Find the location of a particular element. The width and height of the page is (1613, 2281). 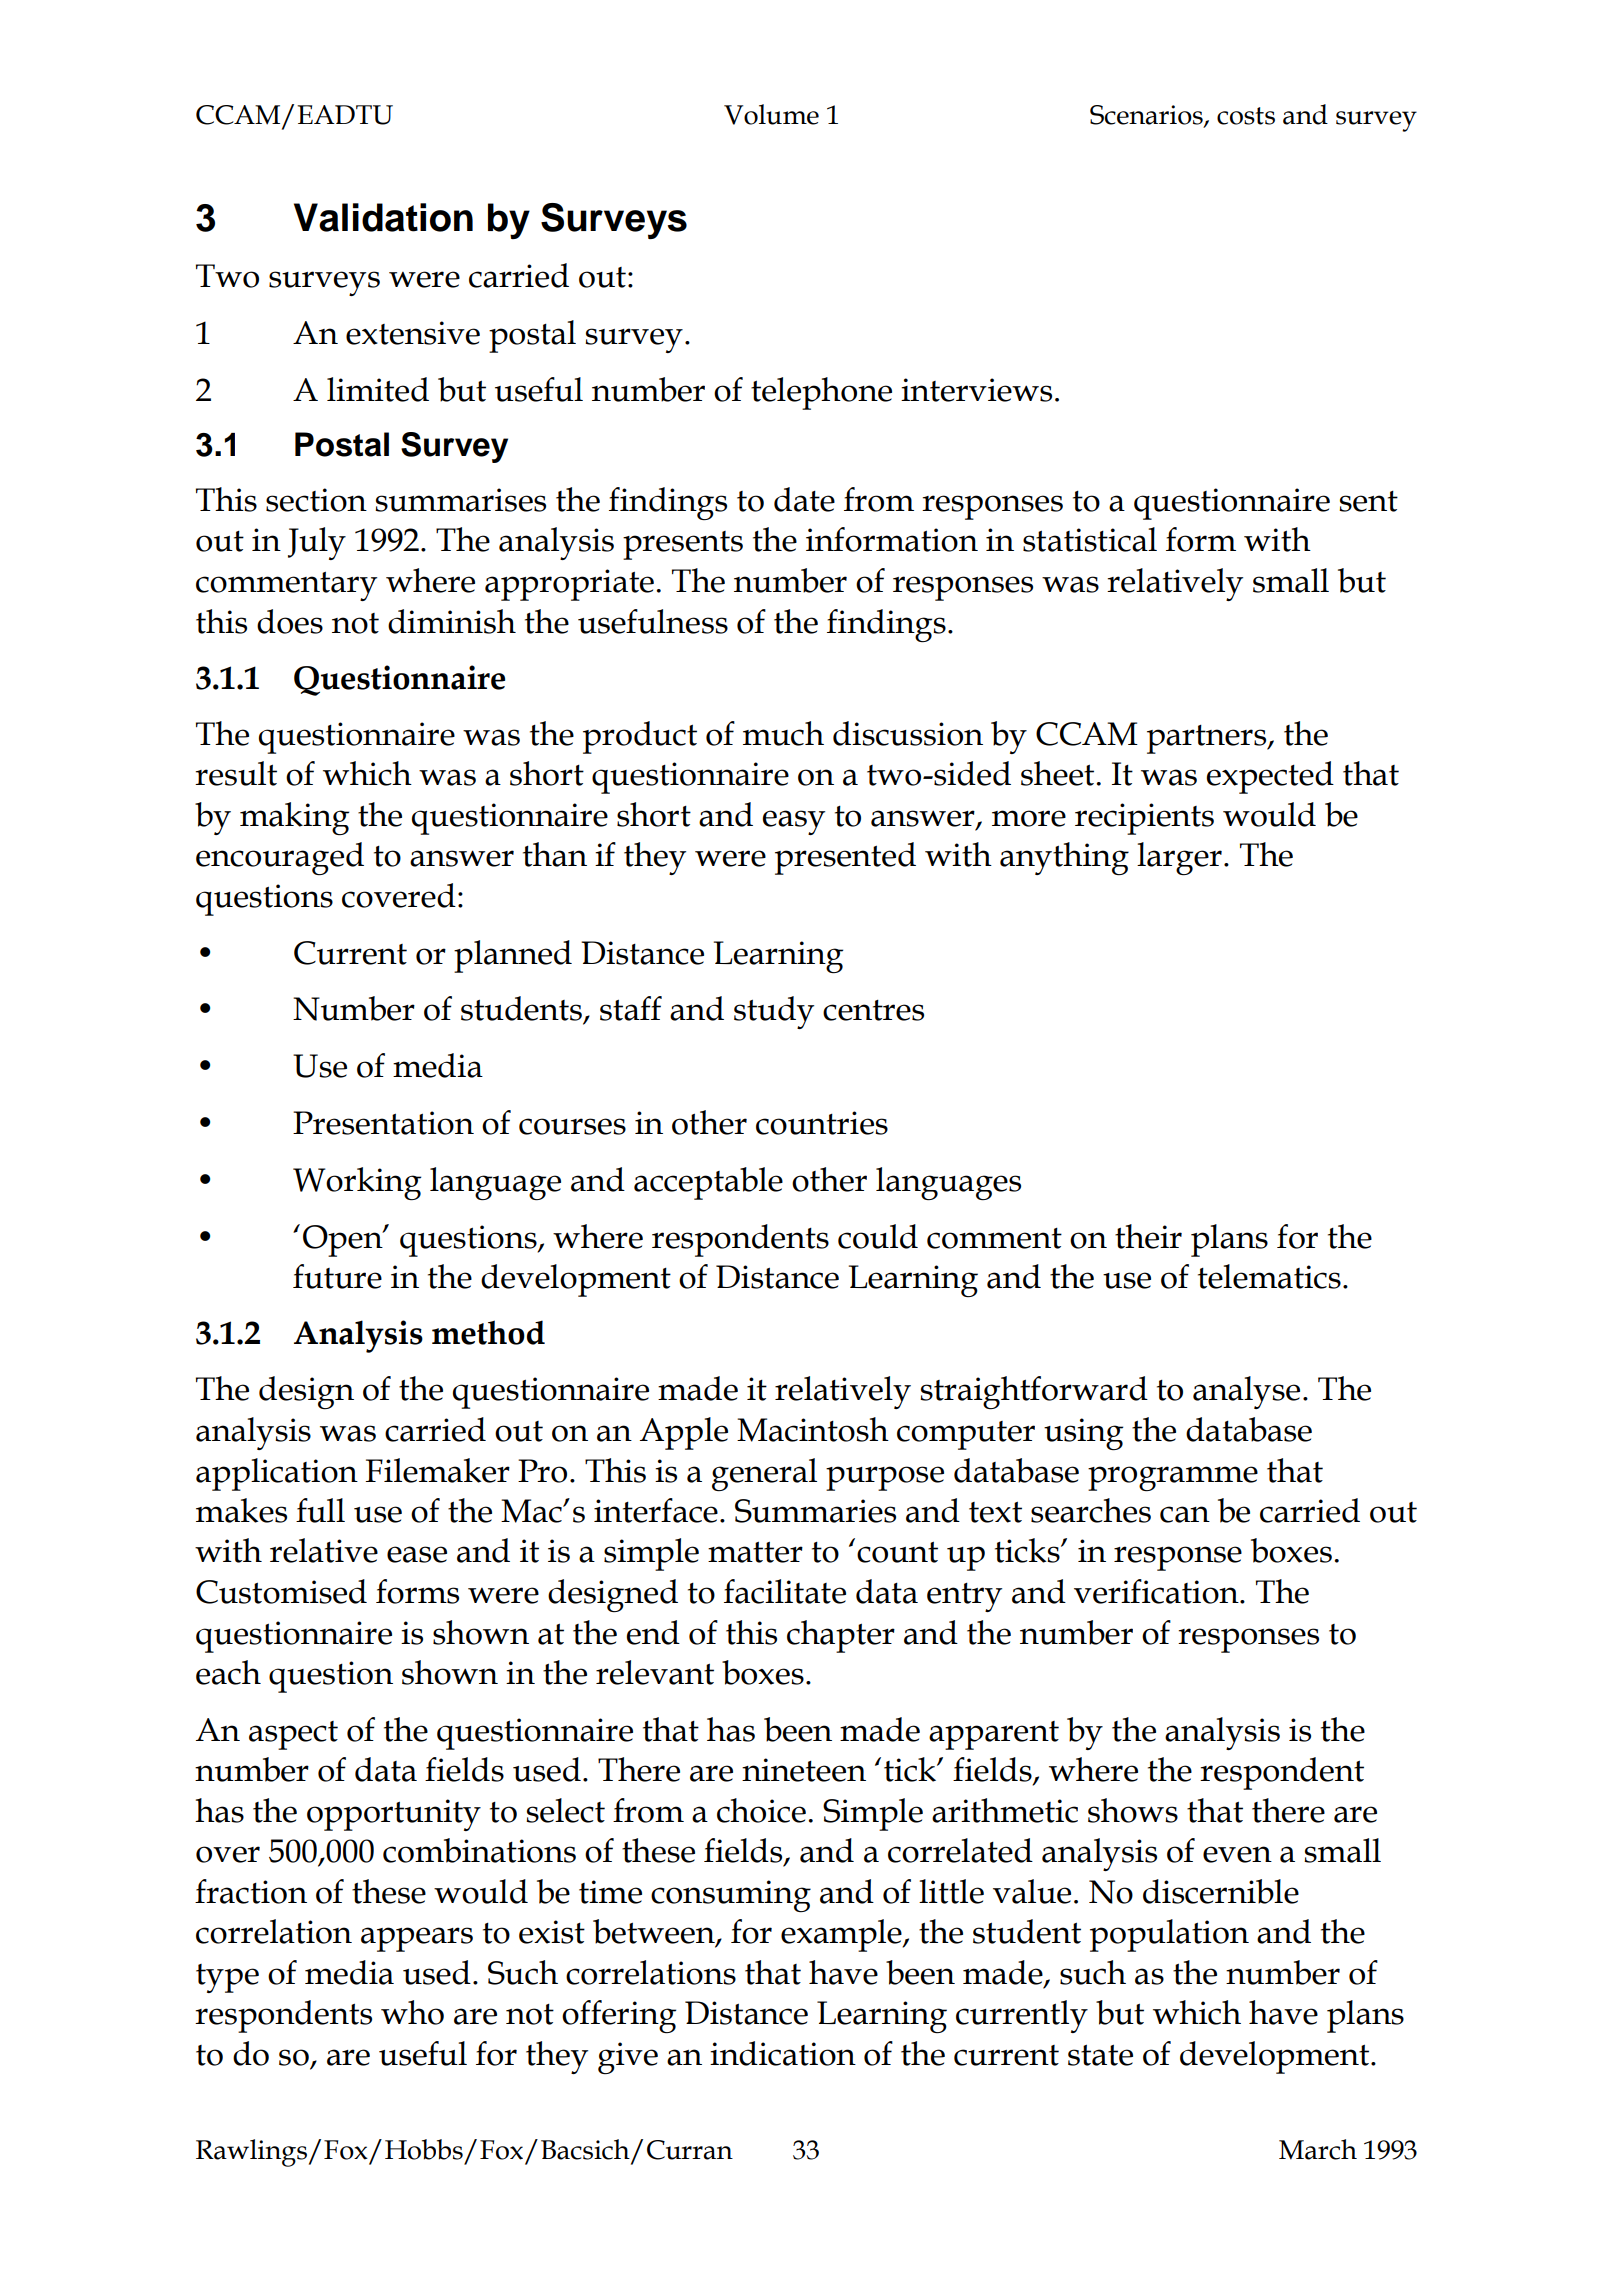

Scenarios is located at coordinates (1147, 116).
